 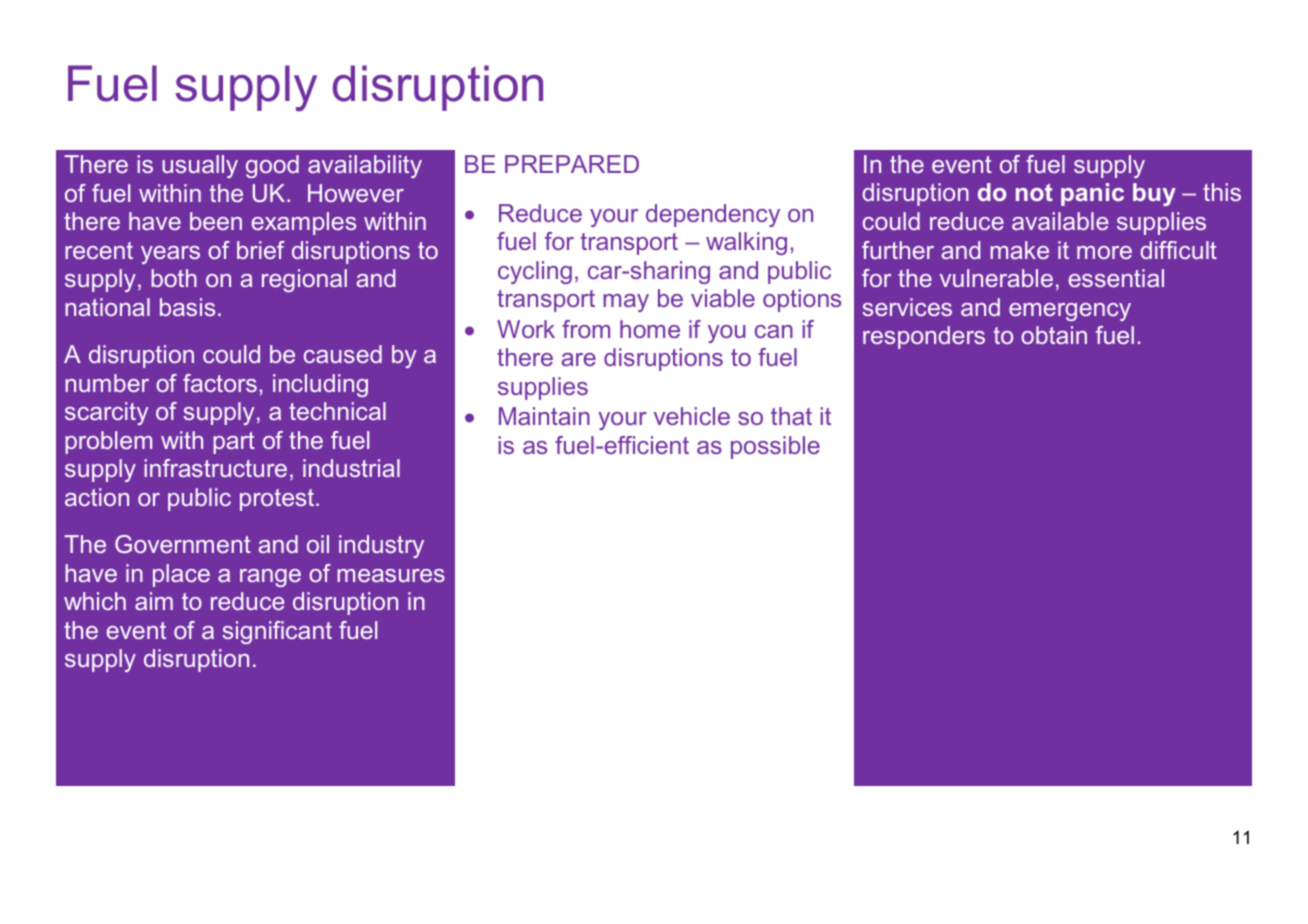 I want to click on infrastructure, so click(x=215, y=468).
